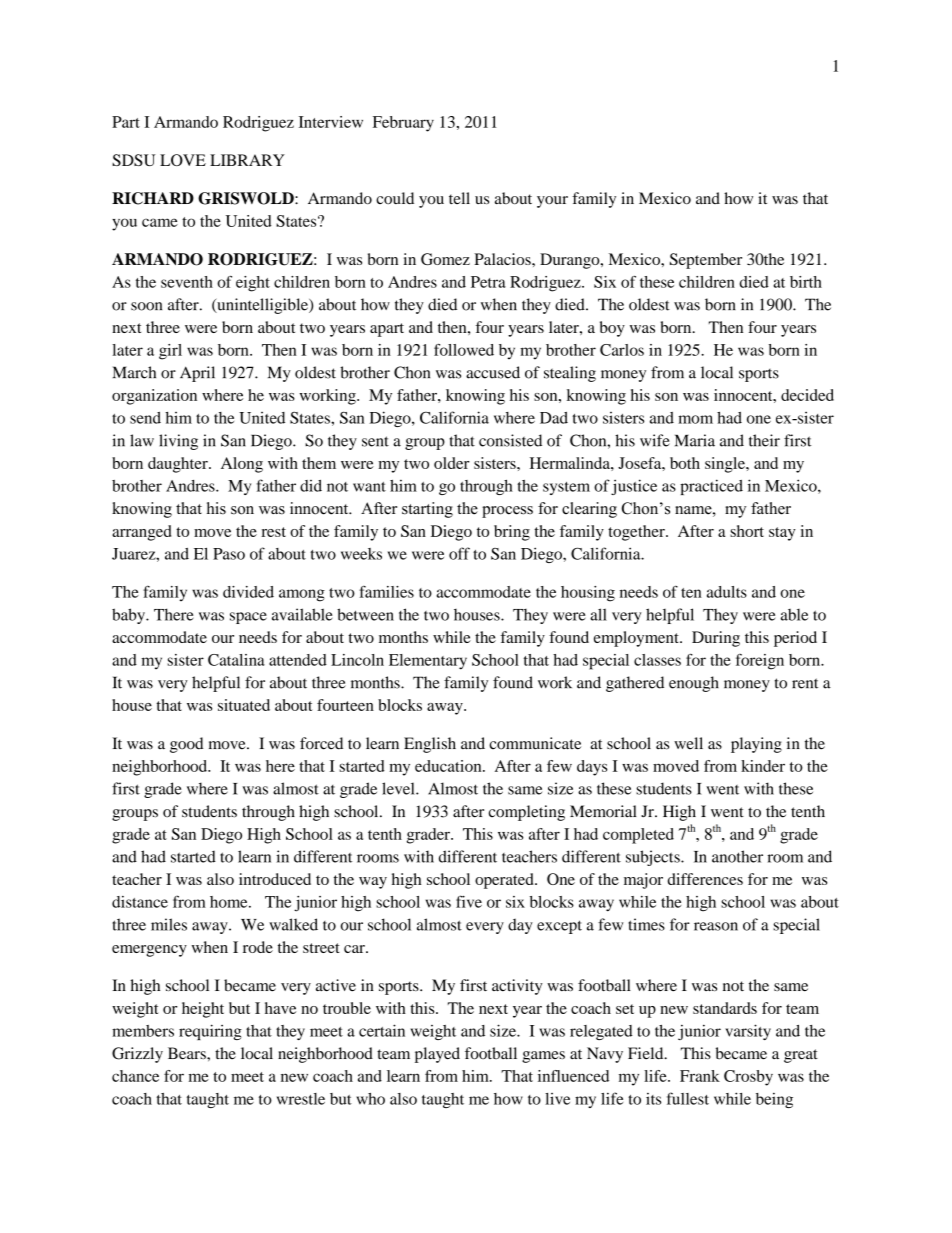 This page has height=1233, width=952. I want to click on Crosby, so click(748, 1078).
